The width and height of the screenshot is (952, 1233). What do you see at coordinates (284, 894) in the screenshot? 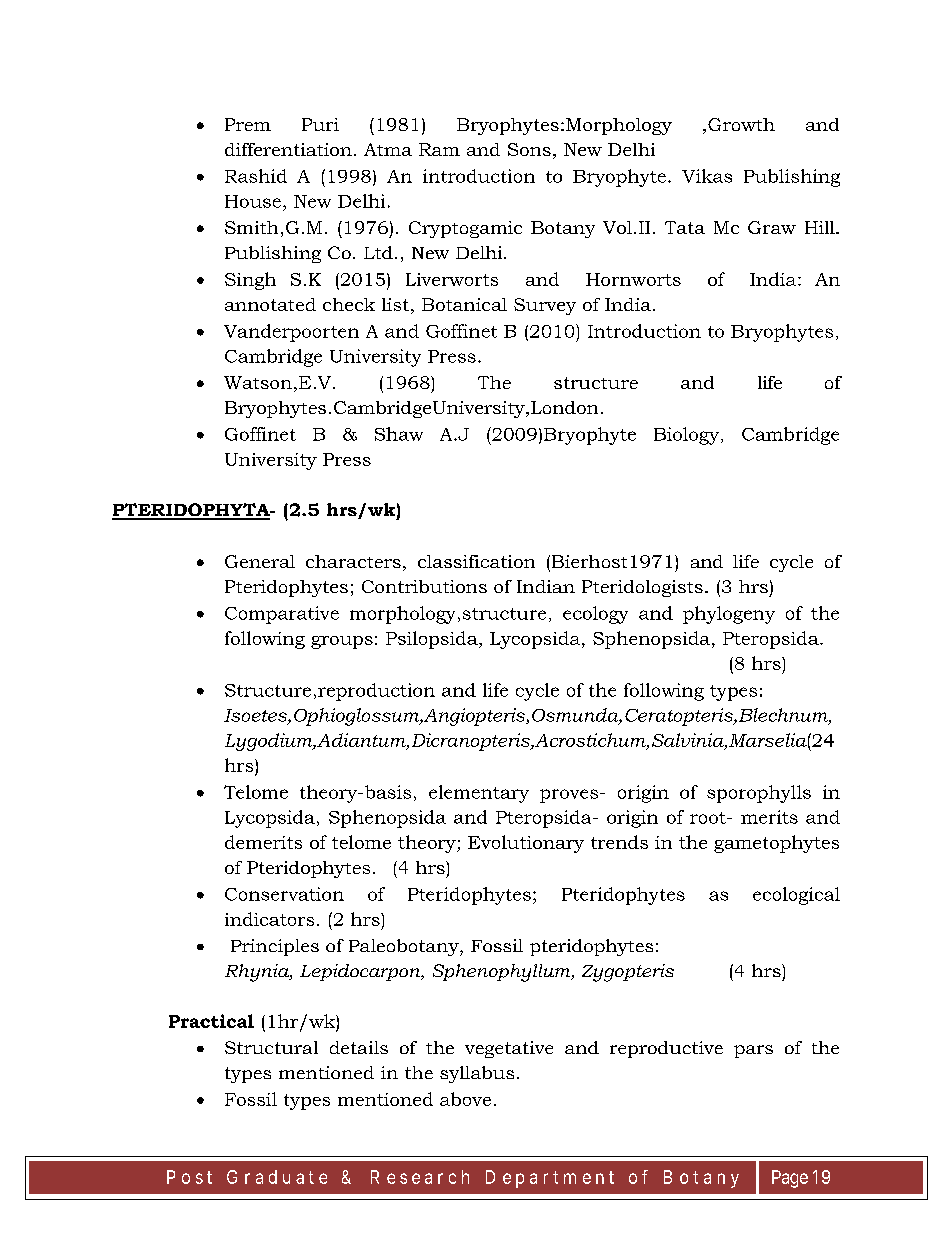
I see `Conservation` at bounding box center [284, 894].
